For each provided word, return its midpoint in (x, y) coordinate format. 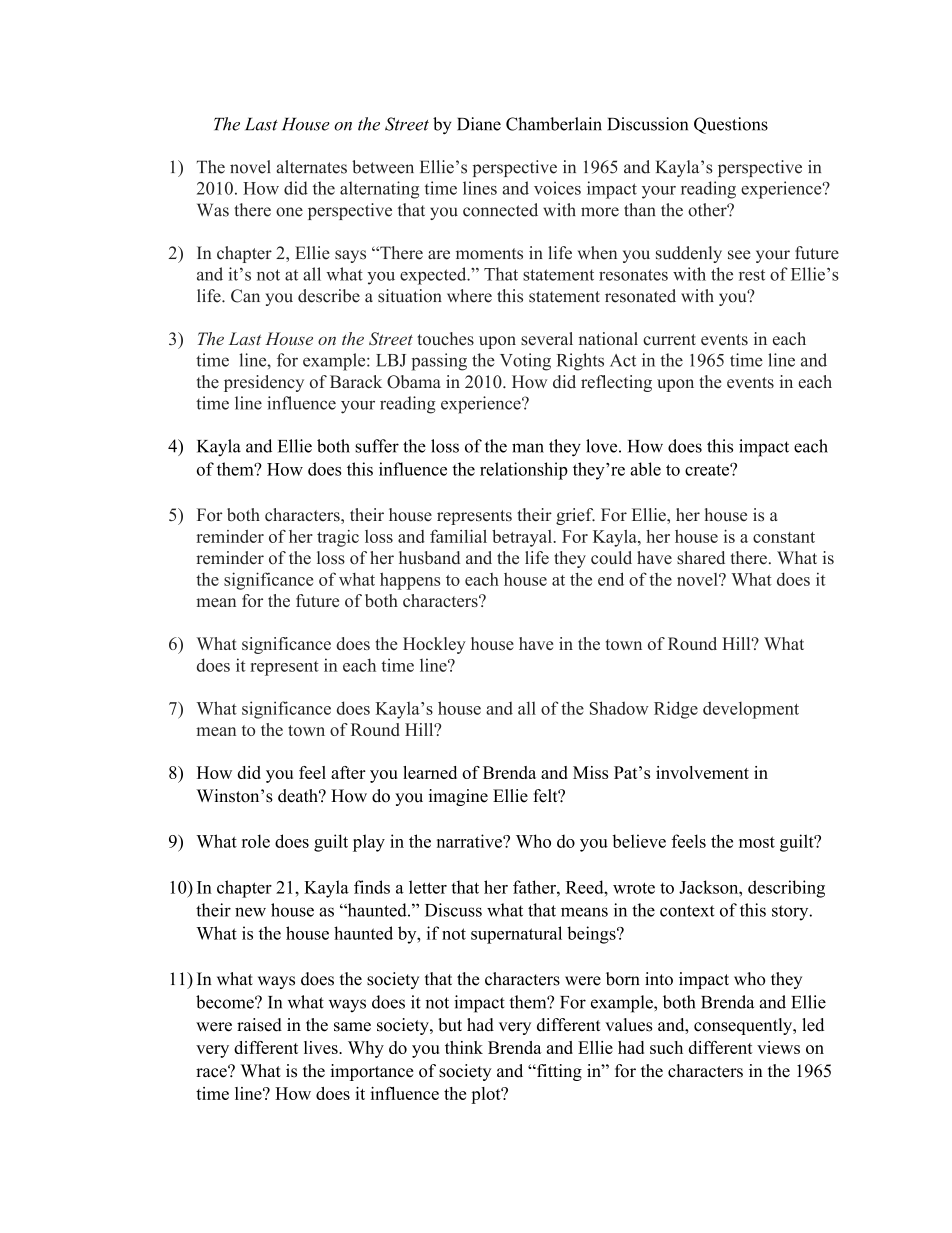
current (669, 340)
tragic (338, 538)
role (256, 841)
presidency (264, 383)
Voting (525, 362)
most (757, 842)
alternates (311, 167)
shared (701, 558)
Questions (731, 125)
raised (259, 1025)
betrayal (523, 538)
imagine (458, 797)
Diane (479, 124)
